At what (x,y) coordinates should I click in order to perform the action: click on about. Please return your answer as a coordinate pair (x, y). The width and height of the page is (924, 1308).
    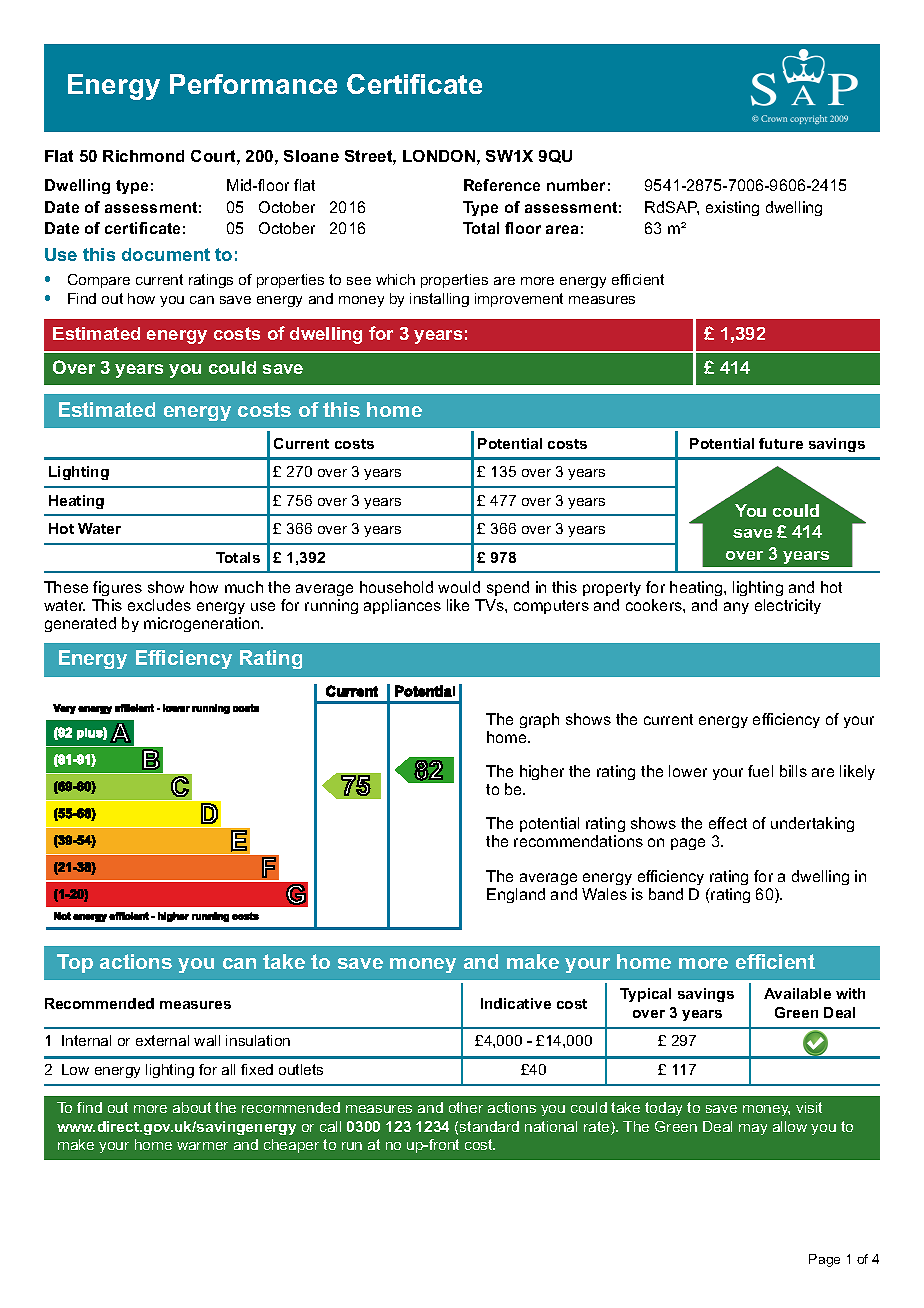
    Looking at the image, I should click on (192, 1107).
